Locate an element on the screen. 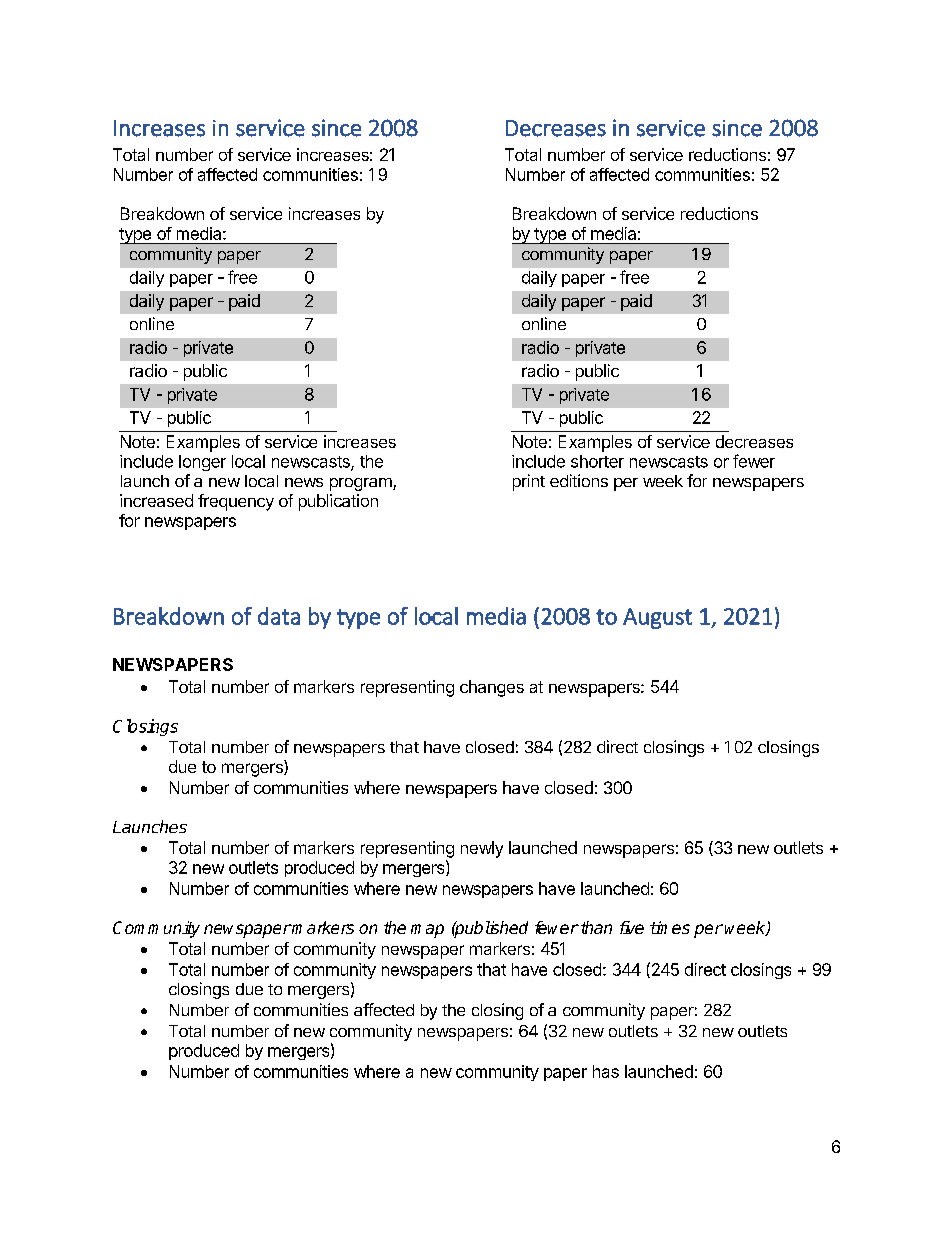  program is located at coordinates (362, 484).
